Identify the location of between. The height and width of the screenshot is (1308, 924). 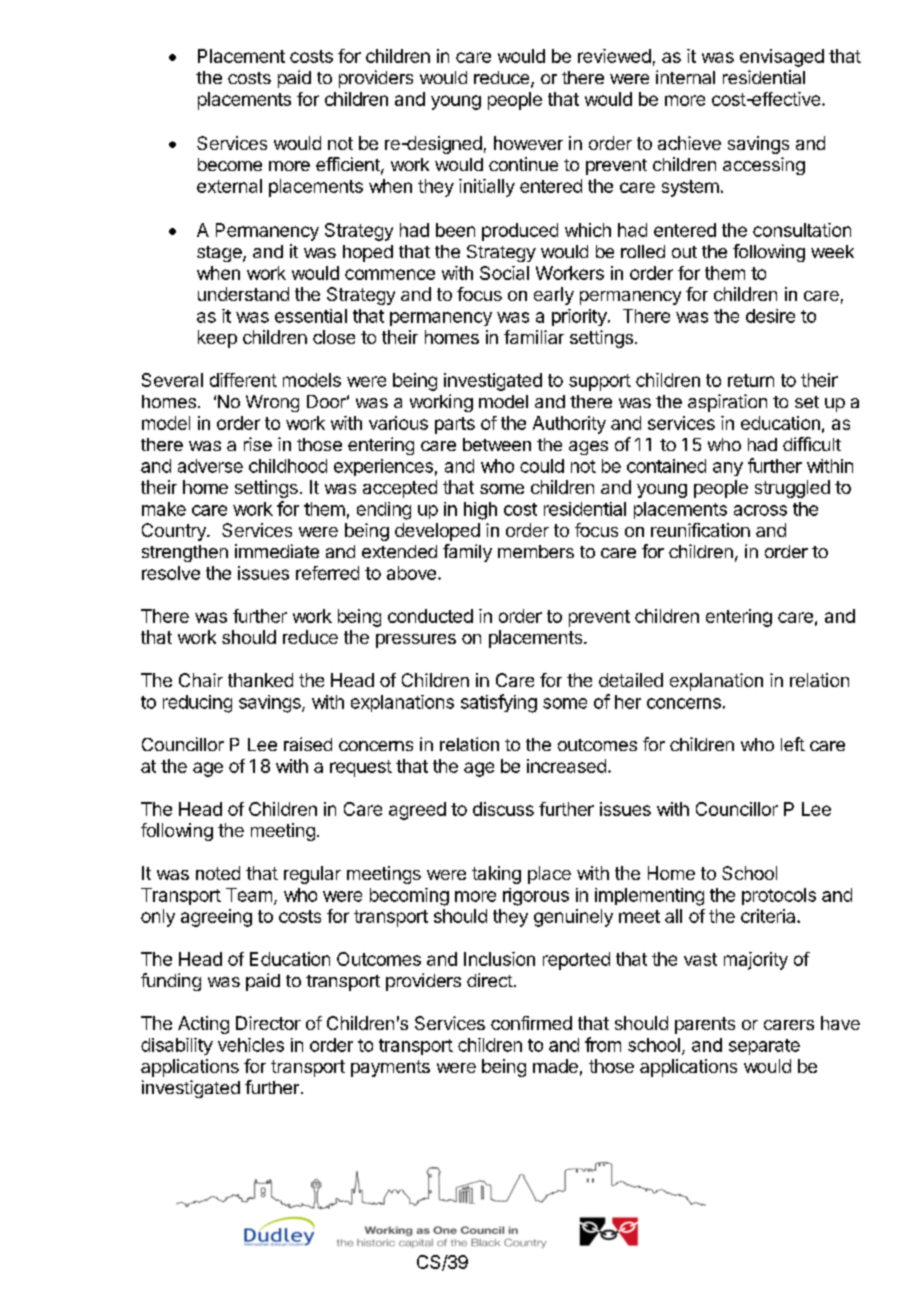
(497, 444).
